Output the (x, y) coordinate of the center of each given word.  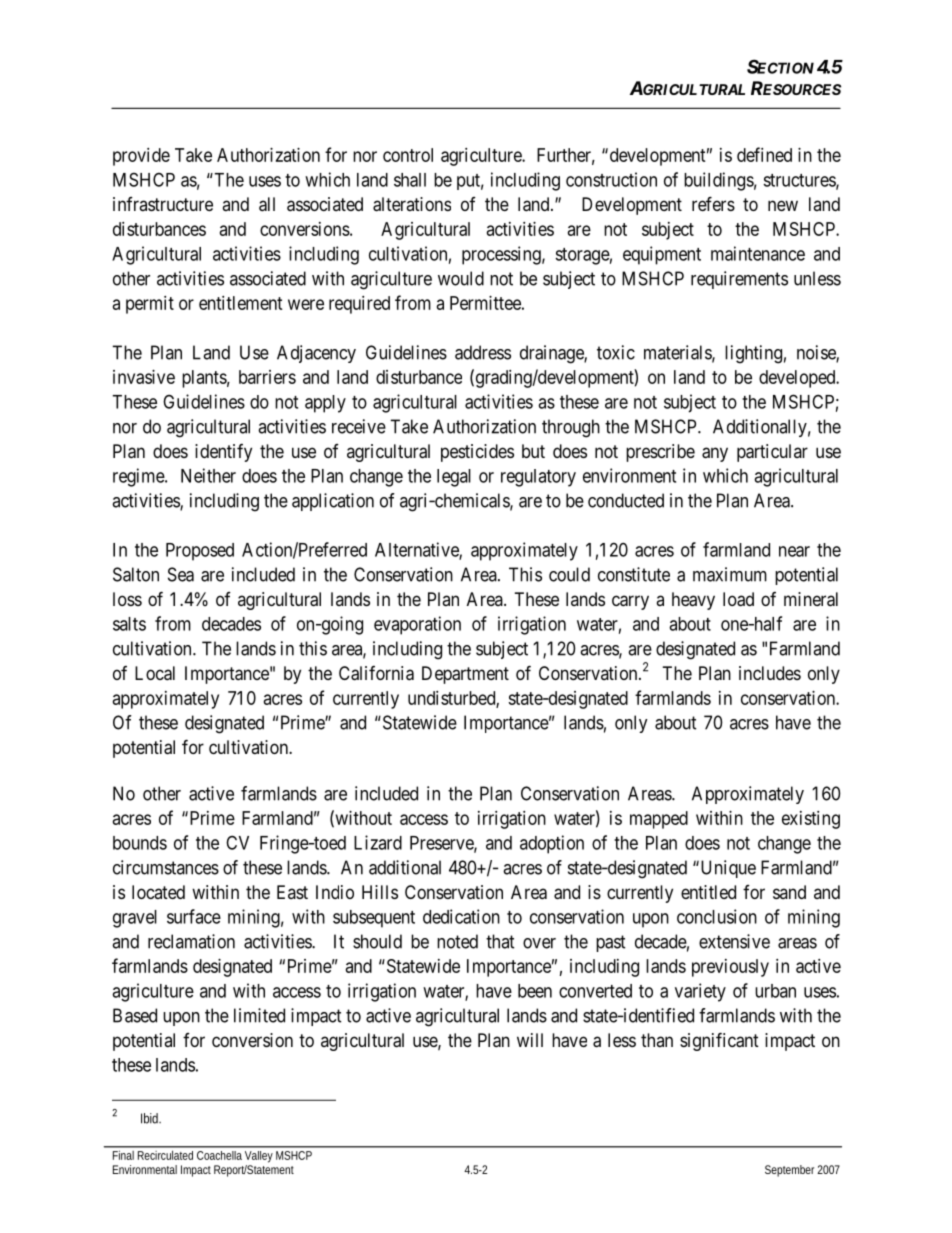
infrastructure (163, 204)
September (789, 1171)
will (530, 1040)
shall (410, 180)
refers (713, 203)
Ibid (151, 1118)
